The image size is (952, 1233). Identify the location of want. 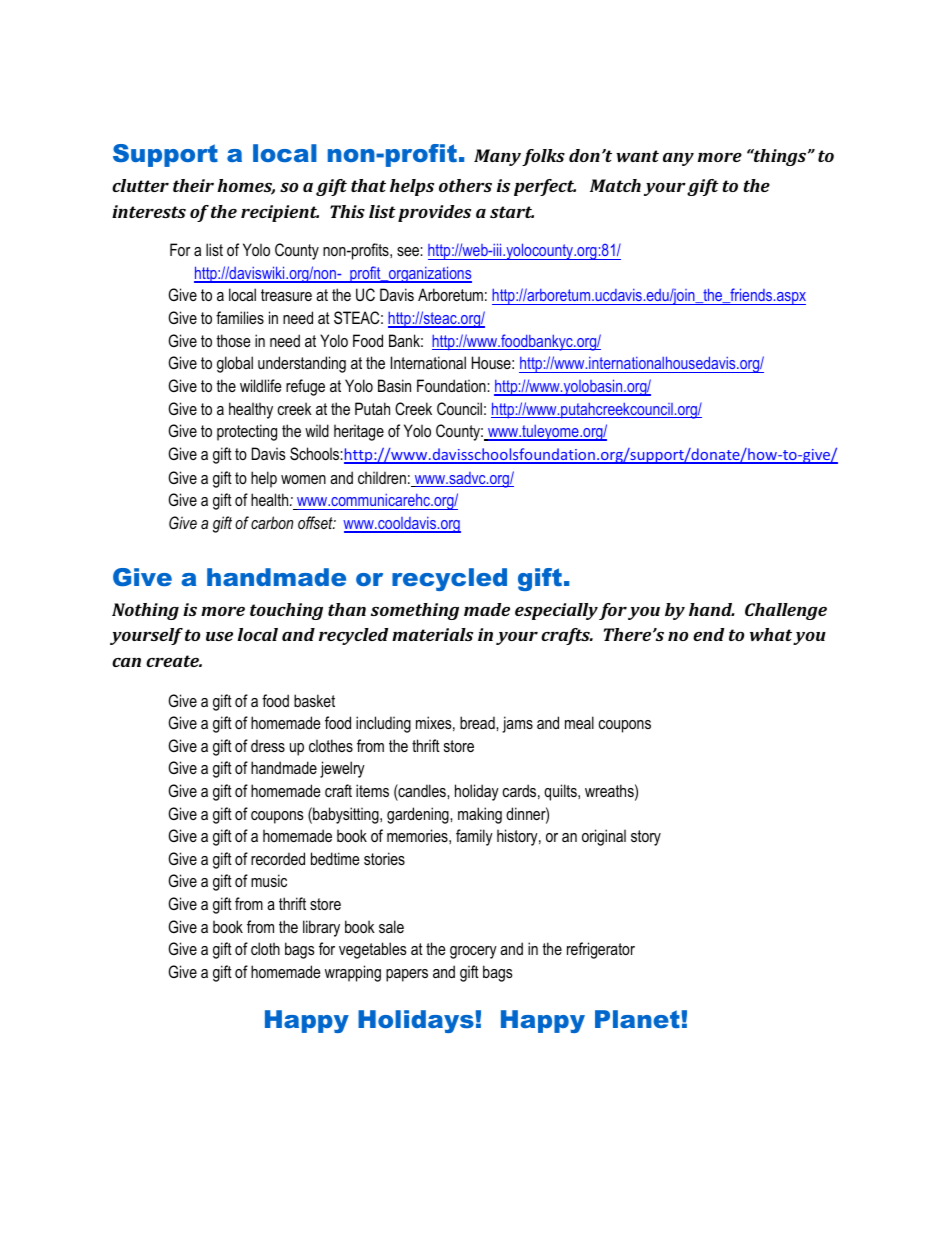
(637, 156).
